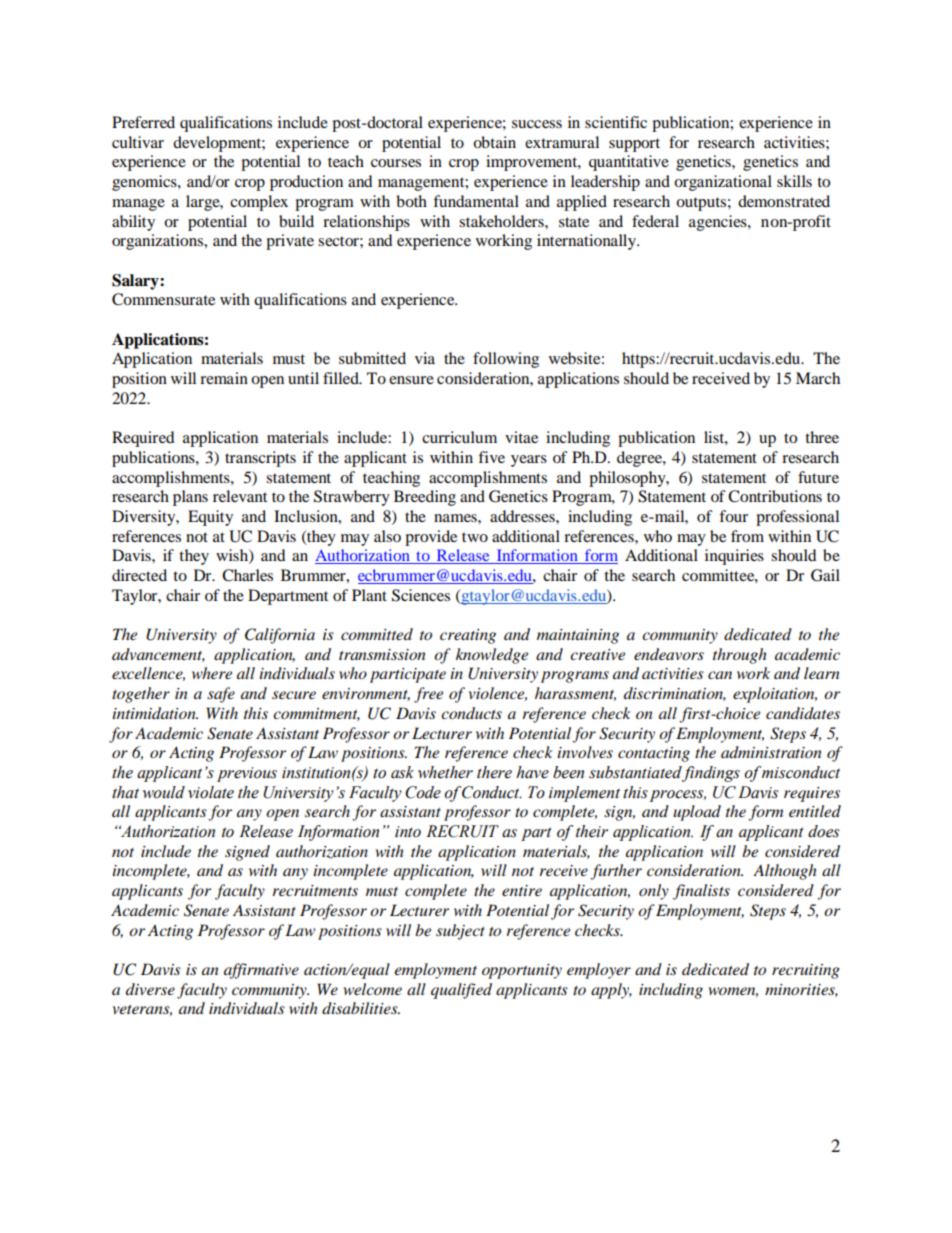 The width and height of the screenshot is (952, 1233). What do you see at coordinates (723, 183) in the screenshot?
I see `organizational` at bounding box center [723, 183].
